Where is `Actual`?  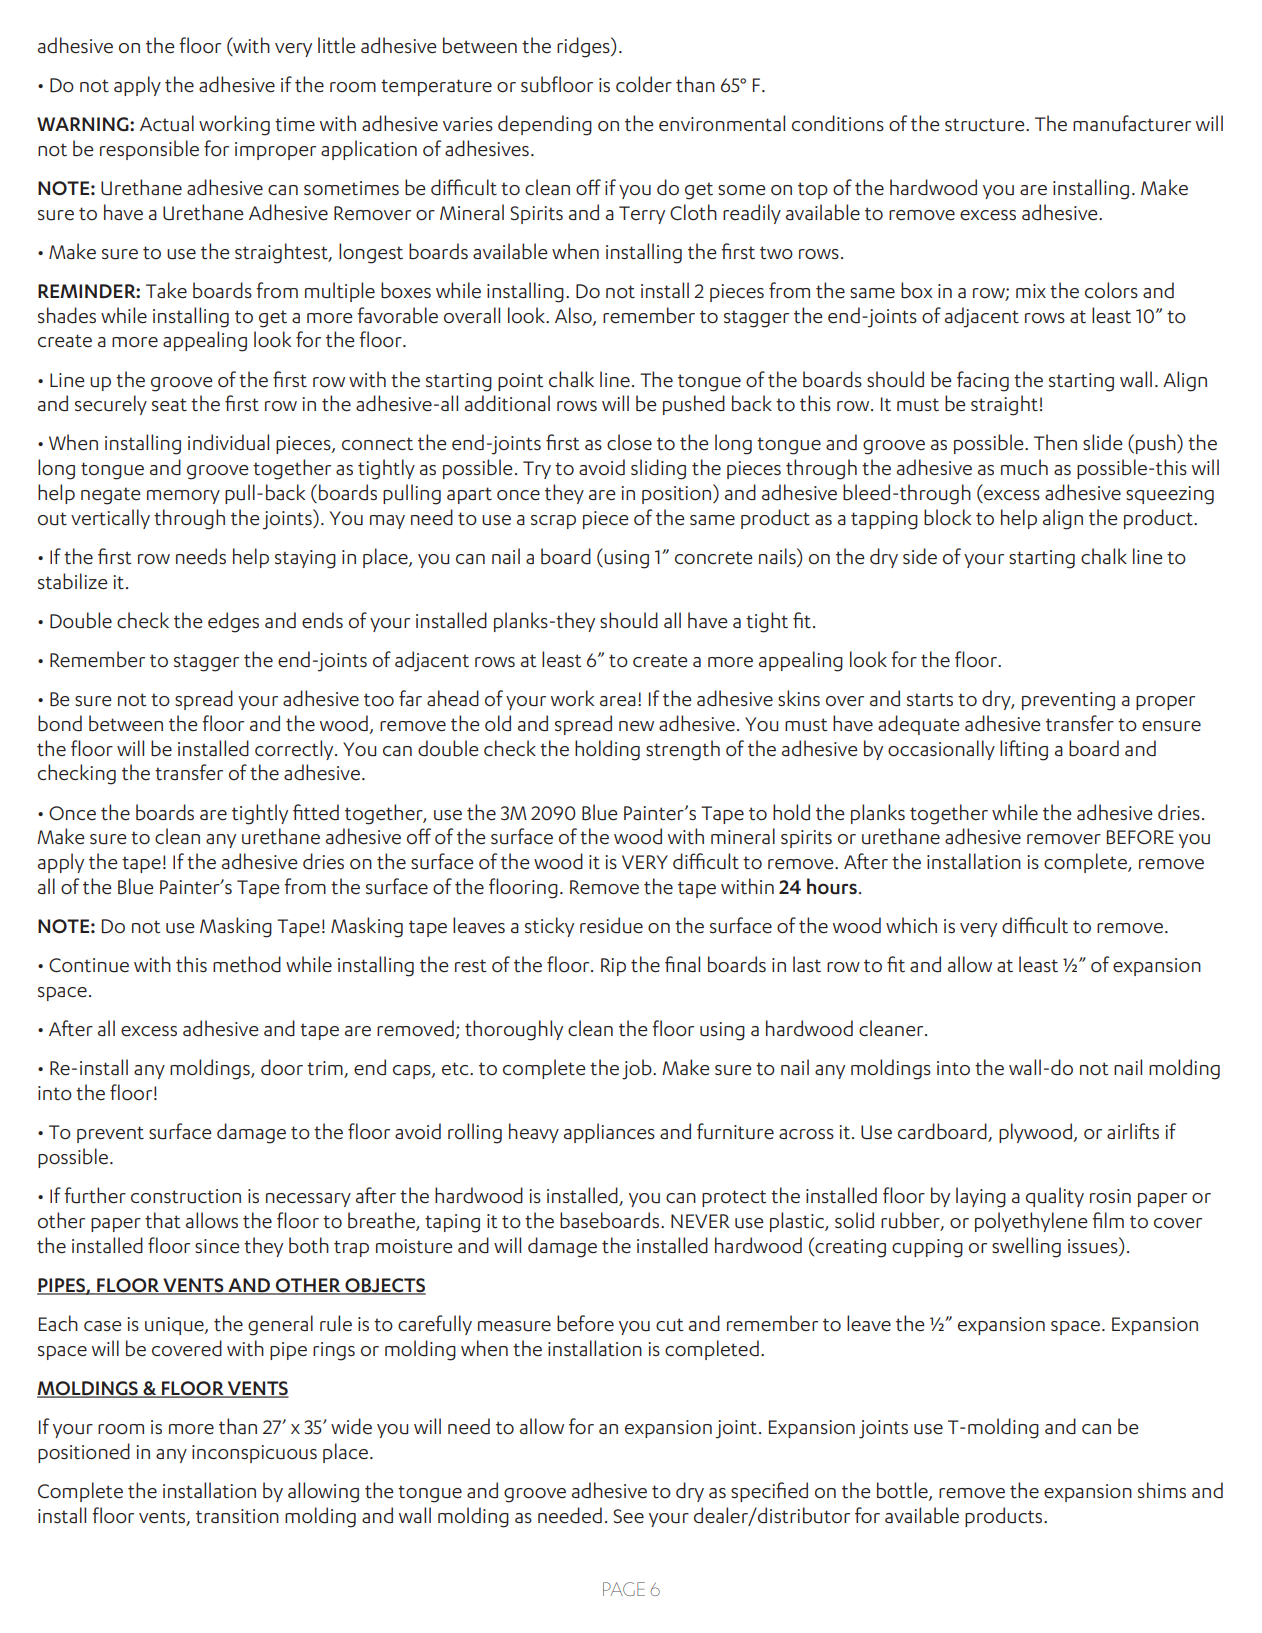 Actual is located at coordinates (167, 123).
